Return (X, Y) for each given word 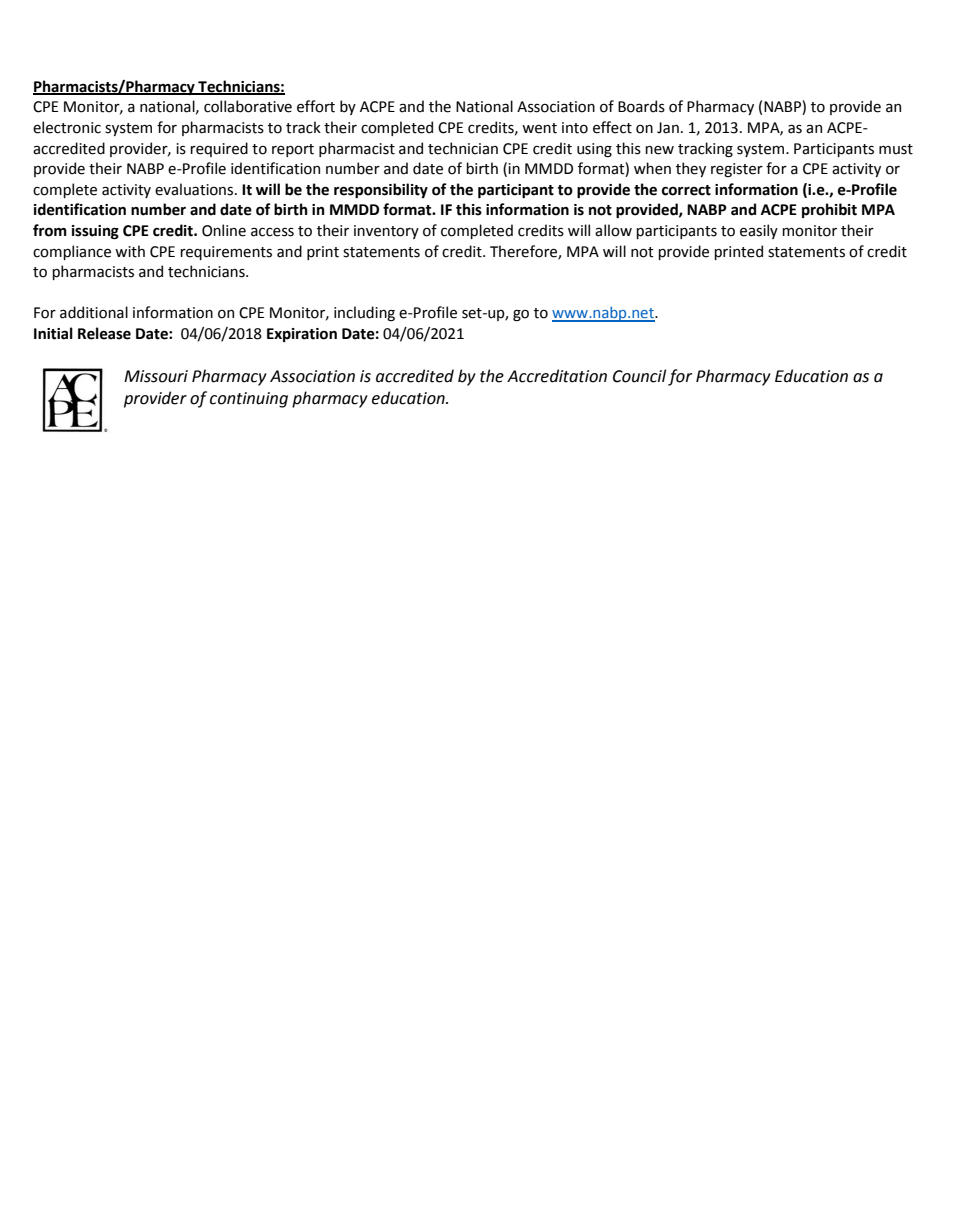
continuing (249, 400)
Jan (668, 128)
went (539, 128)
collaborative (248, 106)
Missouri (156, 376)
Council (639, 376)
